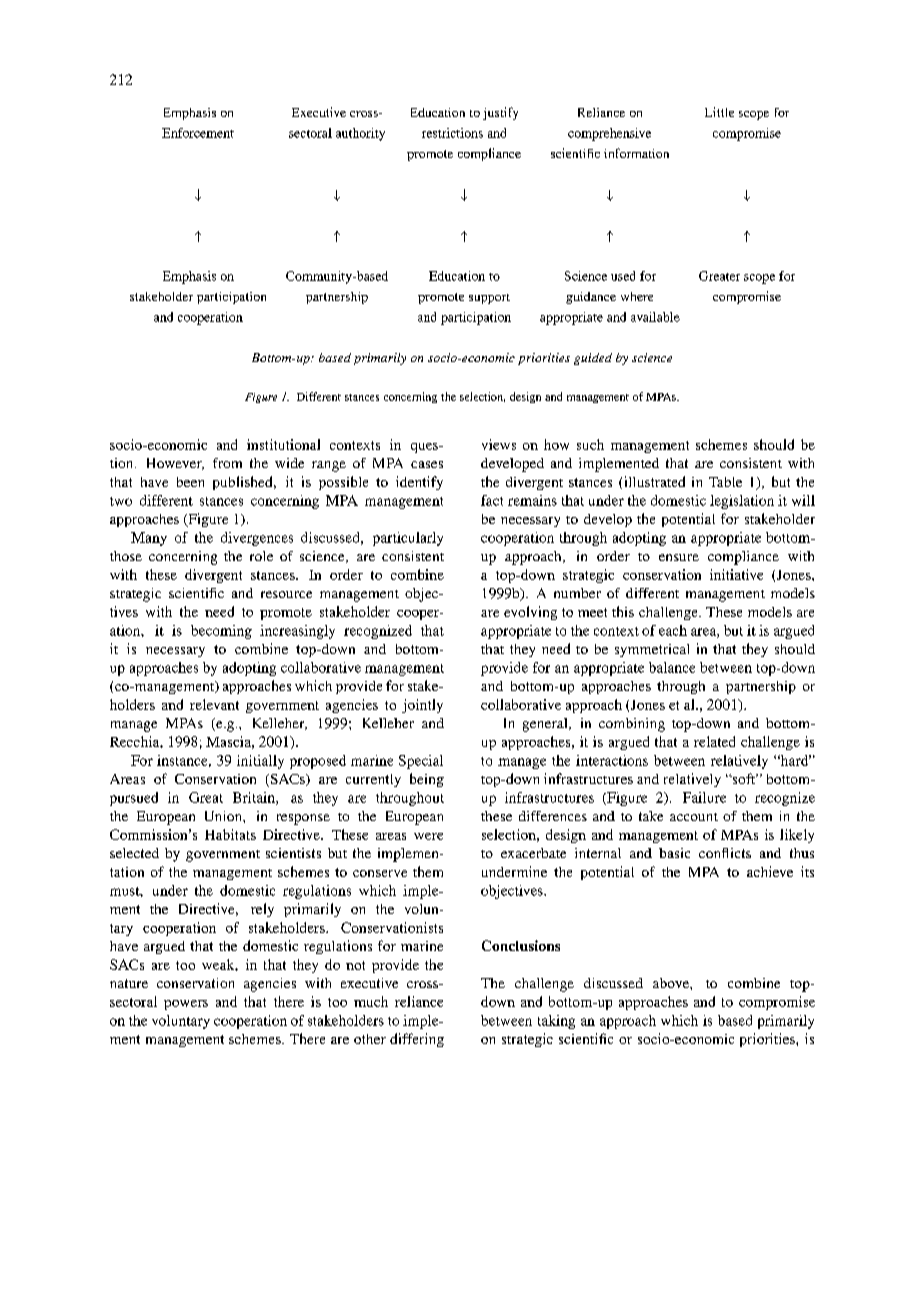 Image resolution: width=924 pixels, height=1308 pixels. Describe the element at coordinates (500, 113) in the screenshot. I see `justify` at that location.
